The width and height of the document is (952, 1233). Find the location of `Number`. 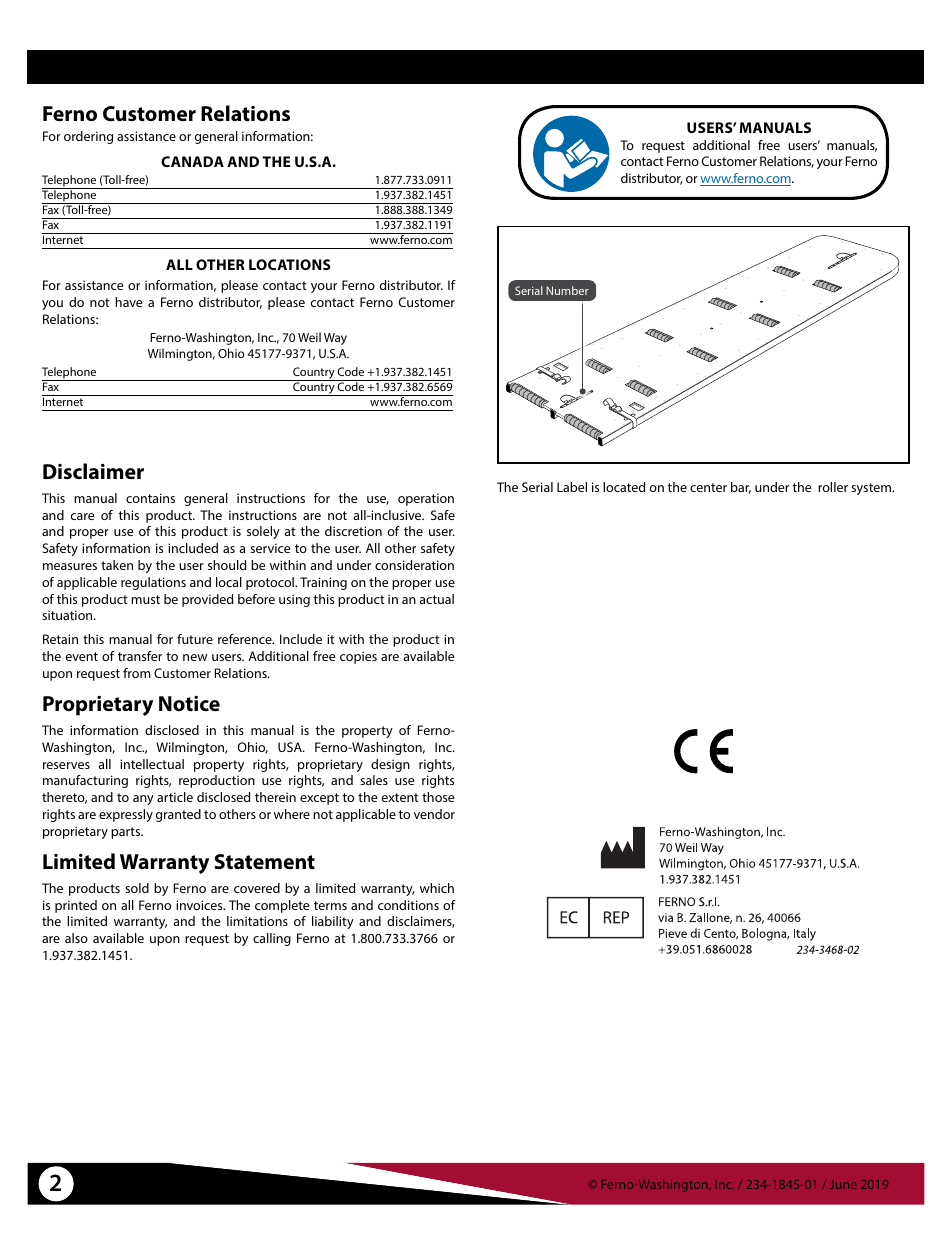

Number is located at coordinates (567, 290).
